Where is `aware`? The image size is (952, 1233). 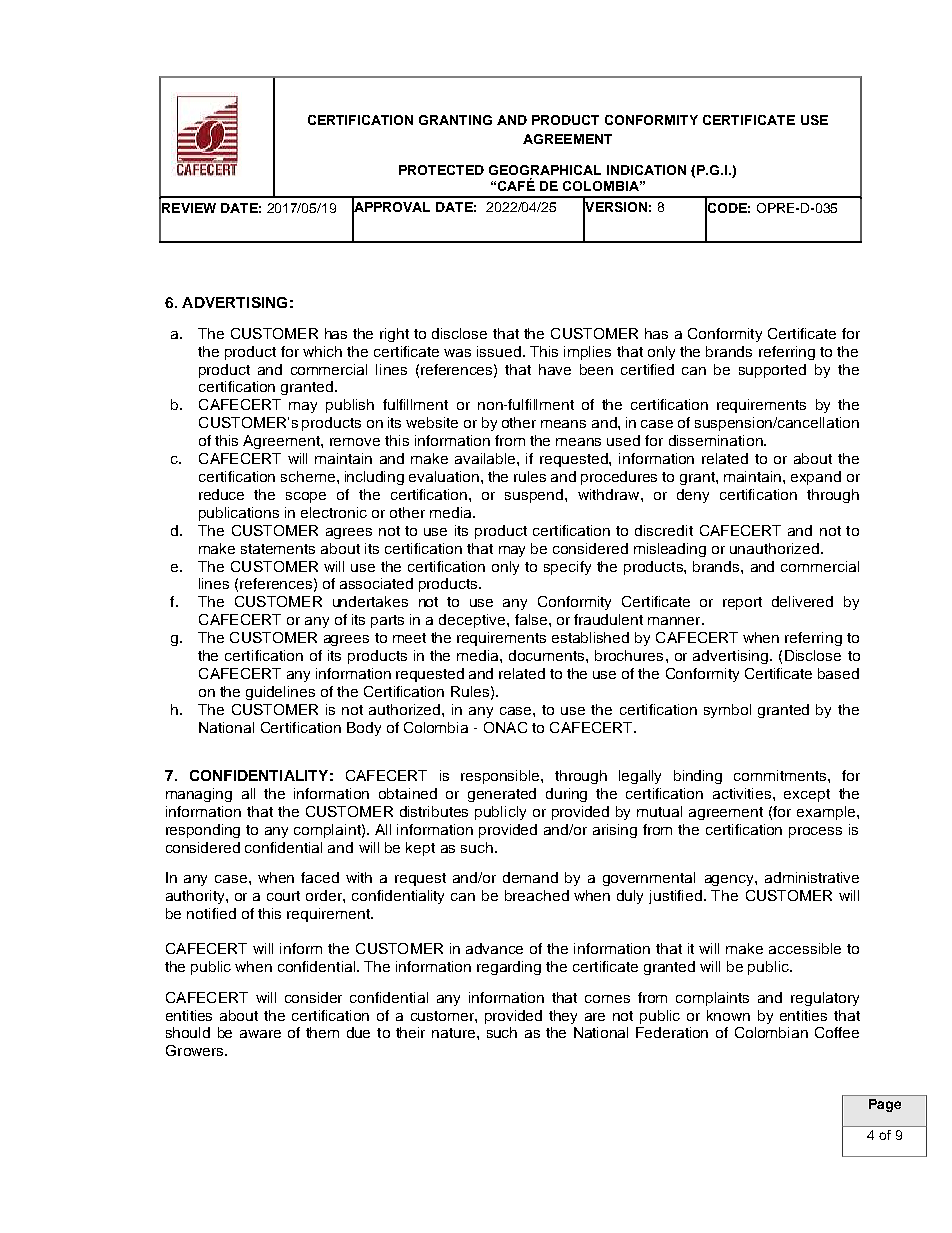 aware is located at coordinates (260, 1034).
